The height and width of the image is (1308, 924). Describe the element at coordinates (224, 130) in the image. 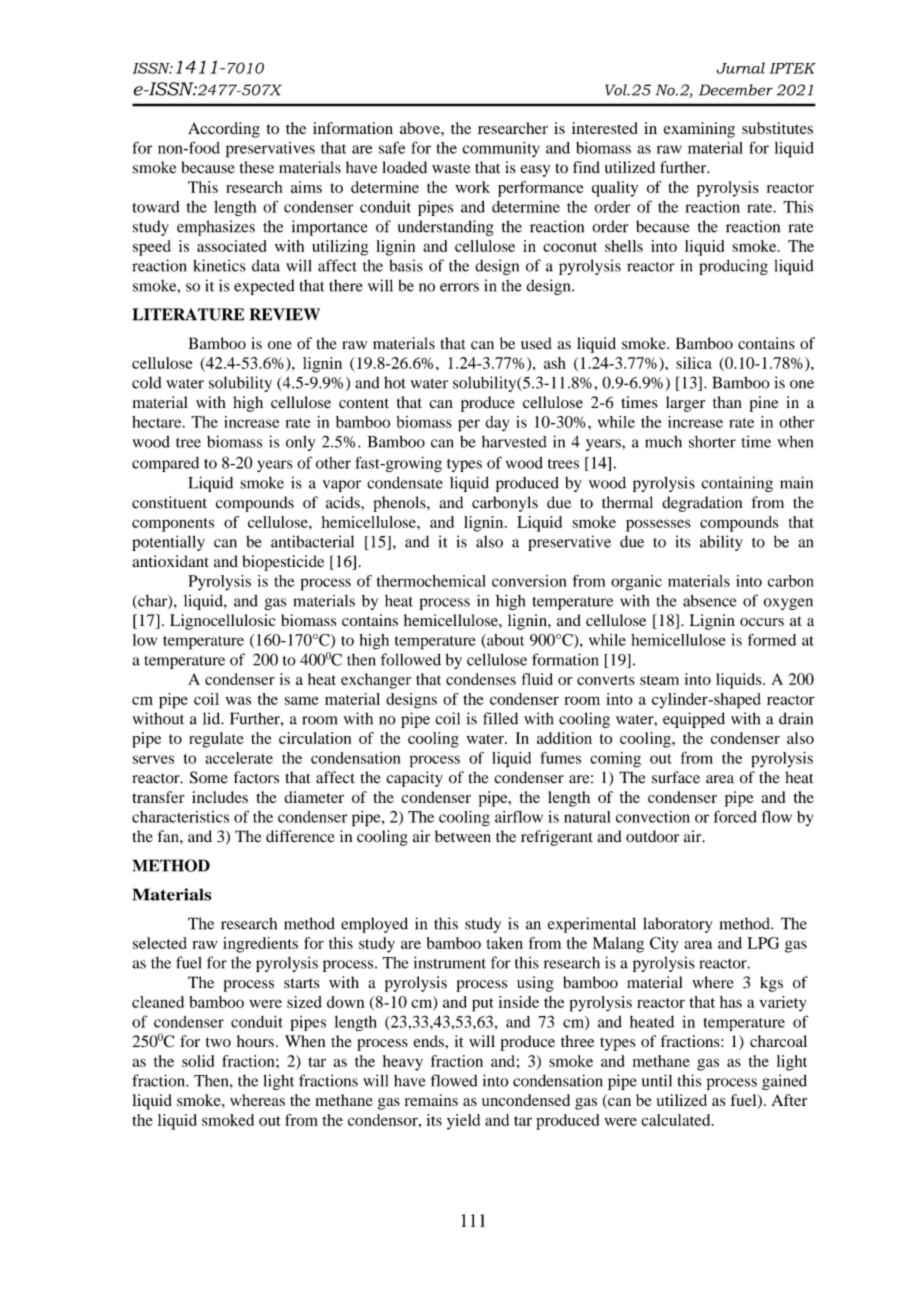

I see `According` at that location.
